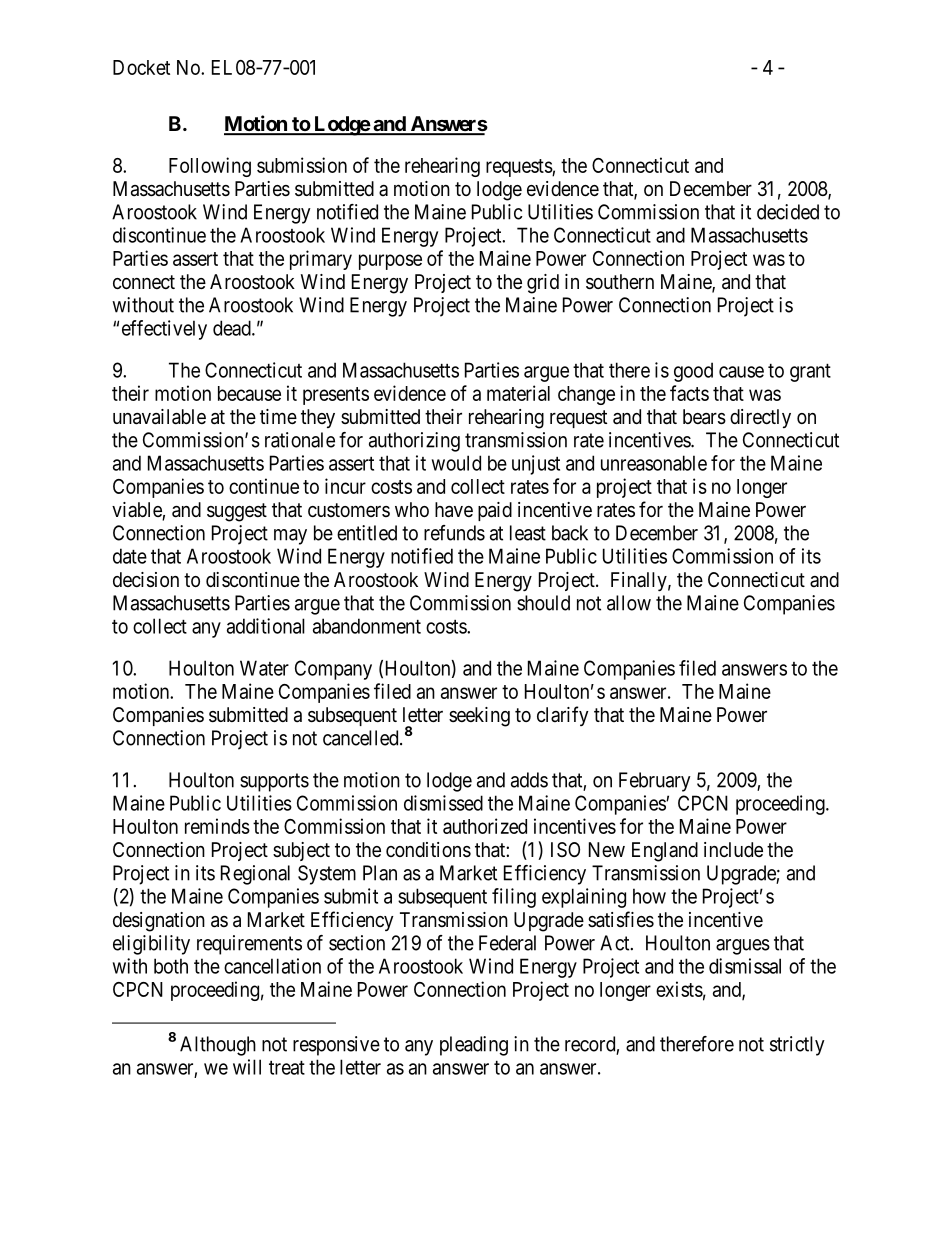 This image has width=952, height=1233. I want to click on submission, so click(302, 165).
